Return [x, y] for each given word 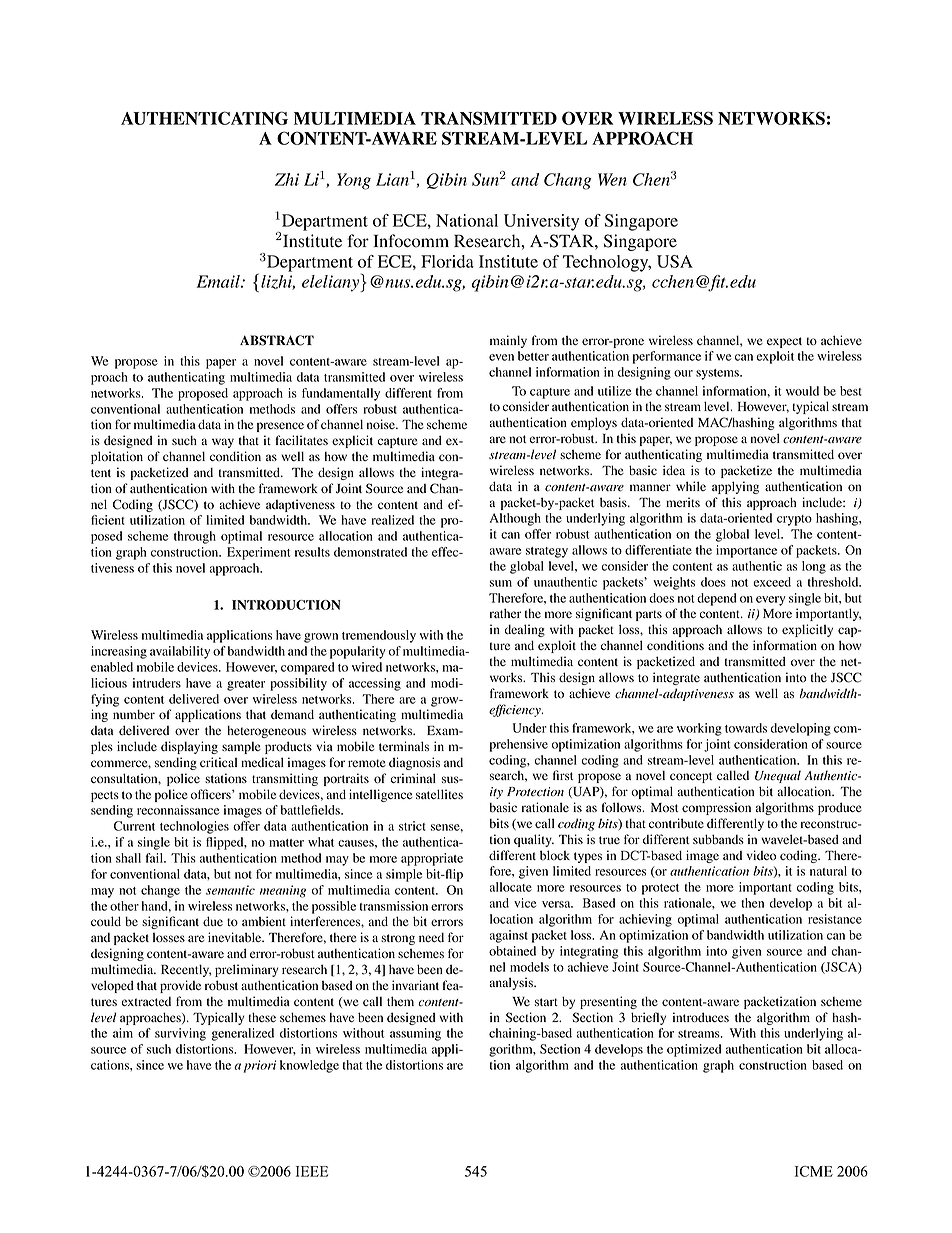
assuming [415, 1034]
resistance [835, 919]
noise [382, 424]
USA [675, 261]
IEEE [312, 1171]
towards [746, 728]
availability [180, 652]
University [541, 222]
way [223, 443]
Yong [354, 181]
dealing [525, 630]
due [213, 921]
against [508, 936]
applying [735, 487]
